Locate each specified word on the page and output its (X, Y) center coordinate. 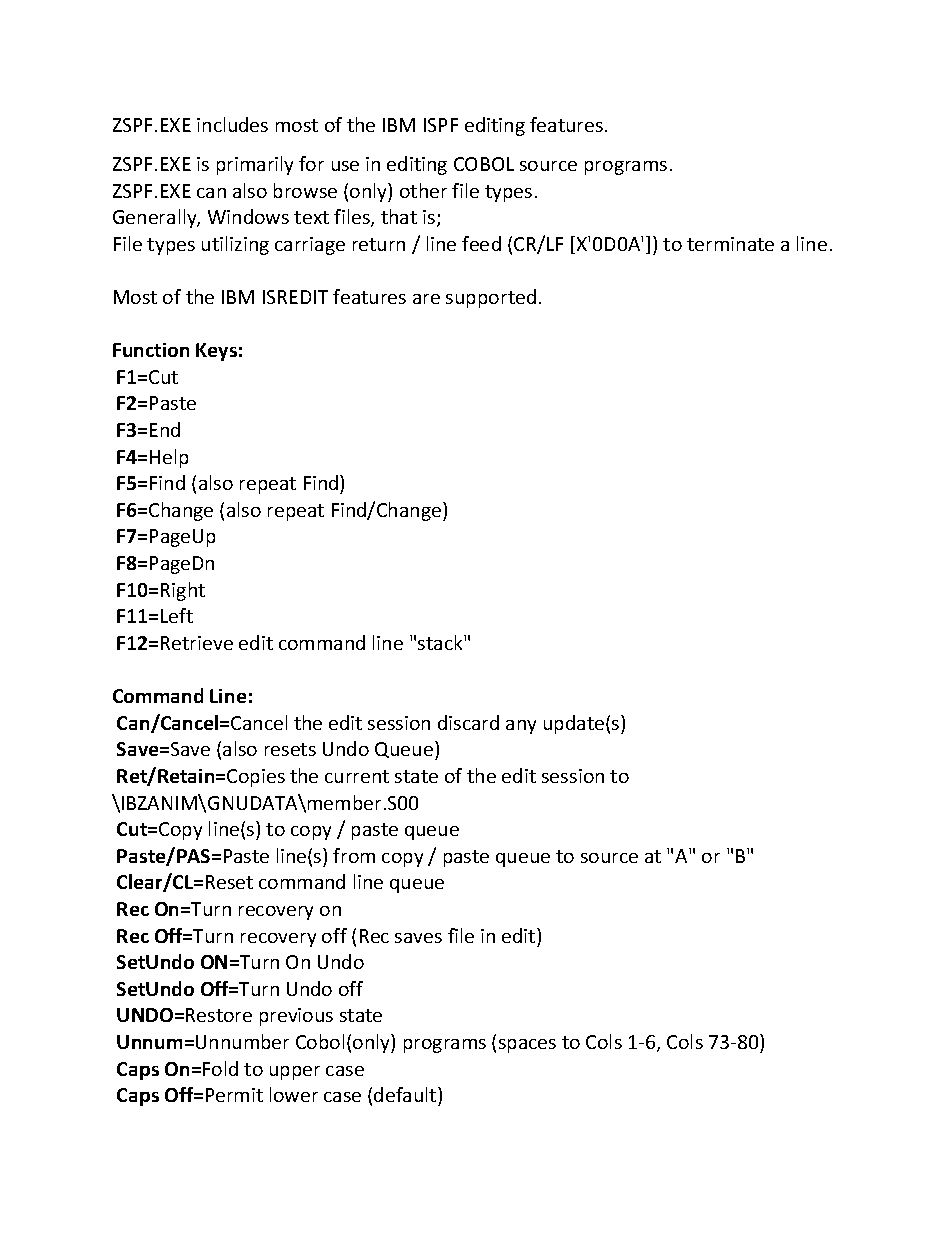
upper (295, 1073)
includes (232, 124)
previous (296, 1017)
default (406, 1094)
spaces (527, 1046)
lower (294, 1094)
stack (441, 642)
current (357, 776)
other (423, 190)
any (521, 727)
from (354, 855)
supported (491, 298)
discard (468, 722)
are (426, 299)
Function (151, 350)
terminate (730, 244)
